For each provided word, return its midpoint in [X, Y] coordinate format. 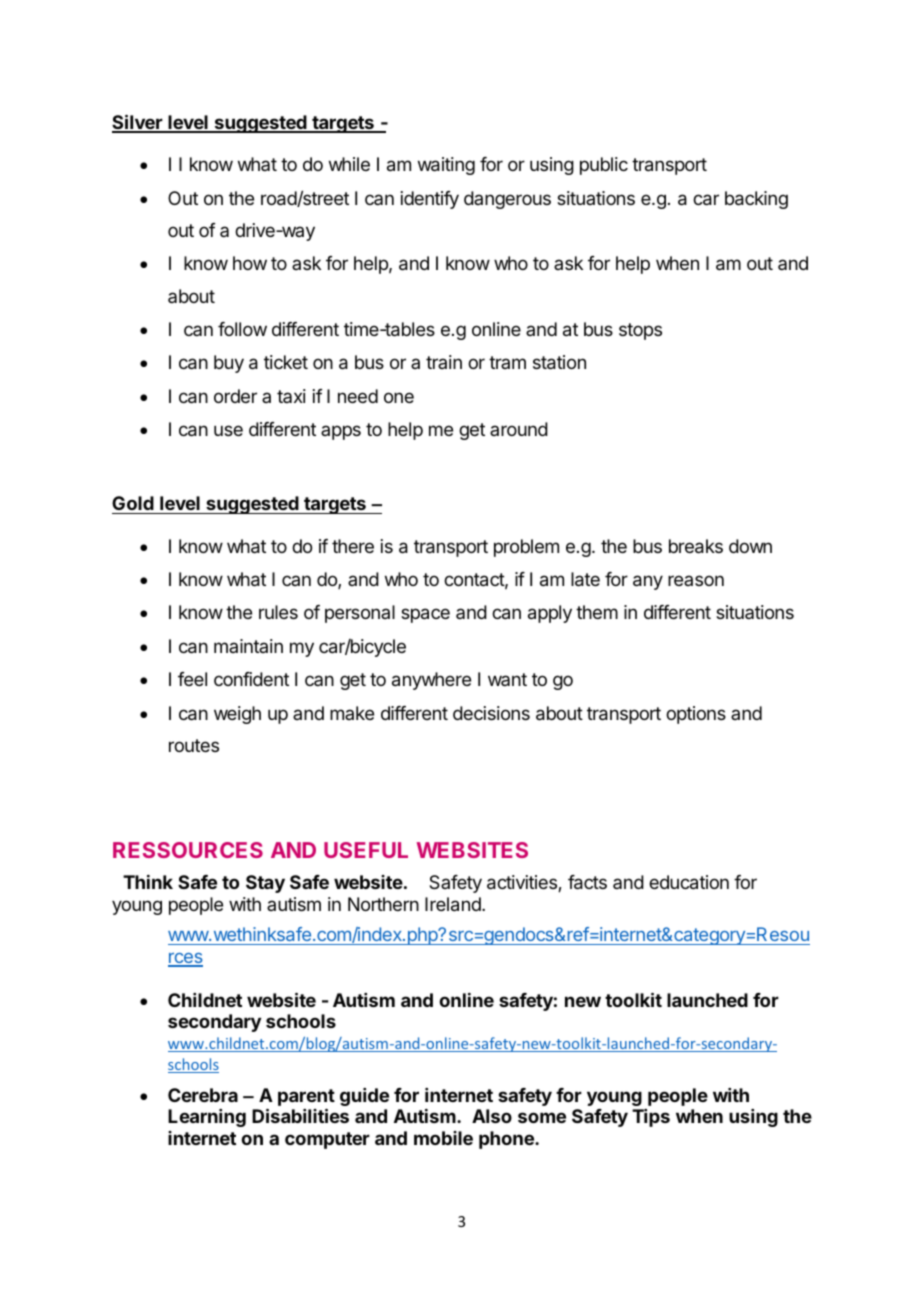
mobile [443, 1138]
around [519, 429]
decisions [491, 713]
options [696, 715]
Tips [651, 1118]
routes [194, 745]
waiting [446, 166]
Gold [133, 503]
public [604, 166]
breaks [696, 546]
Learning [207, 1118]
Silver [138, 123]
